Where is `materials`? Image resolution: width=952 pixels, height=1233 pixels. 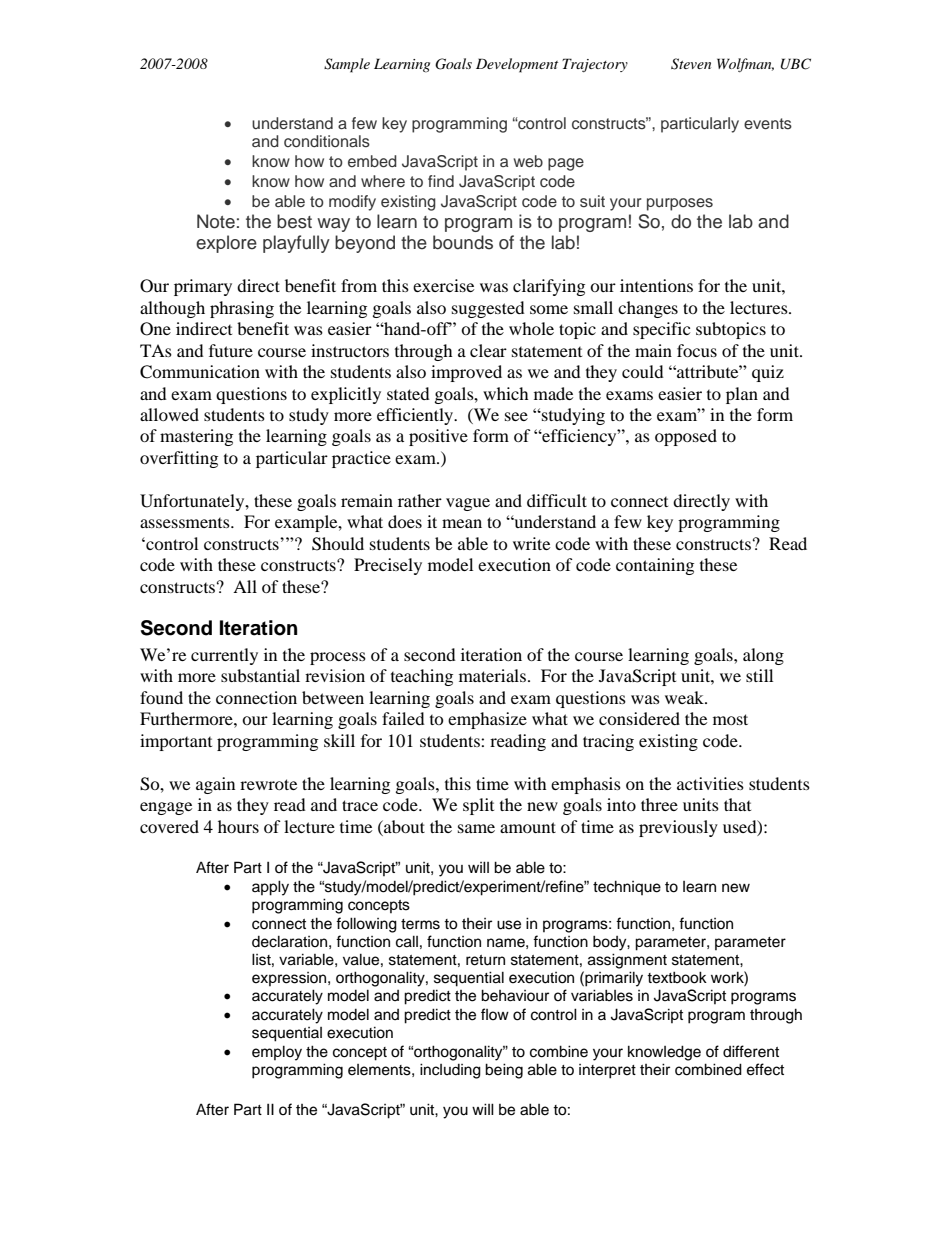
materials is located at coordinates (492, 675).
